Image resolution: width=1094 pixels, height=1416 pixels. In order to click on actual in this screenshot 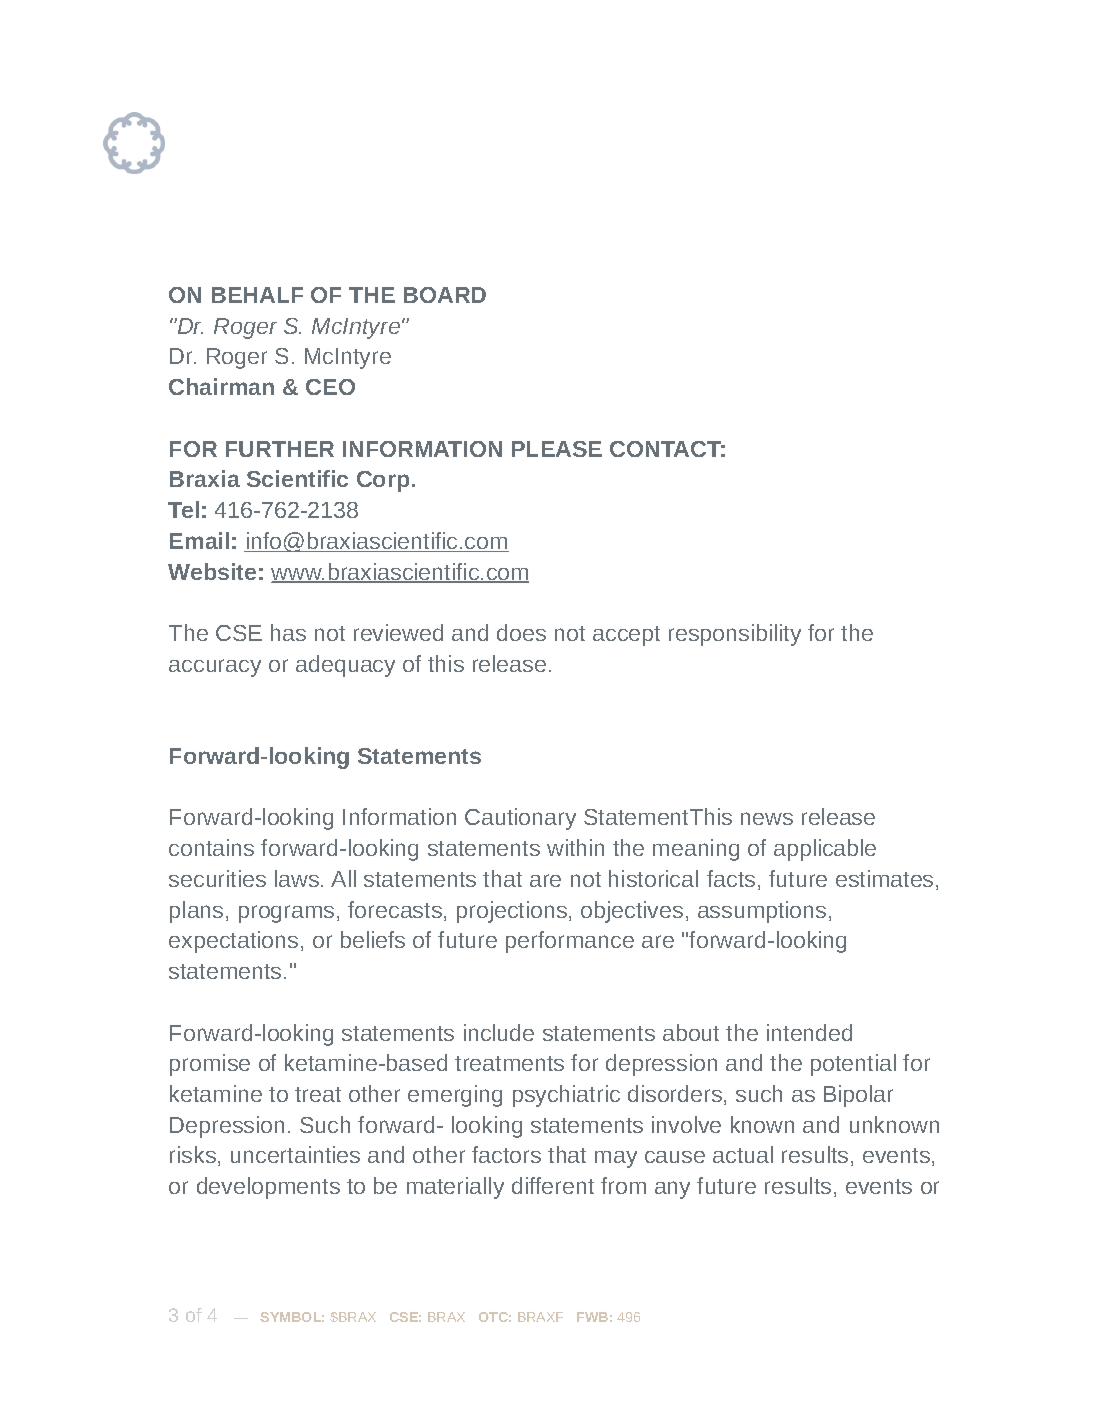, I will do `click(743, 1154)`.
